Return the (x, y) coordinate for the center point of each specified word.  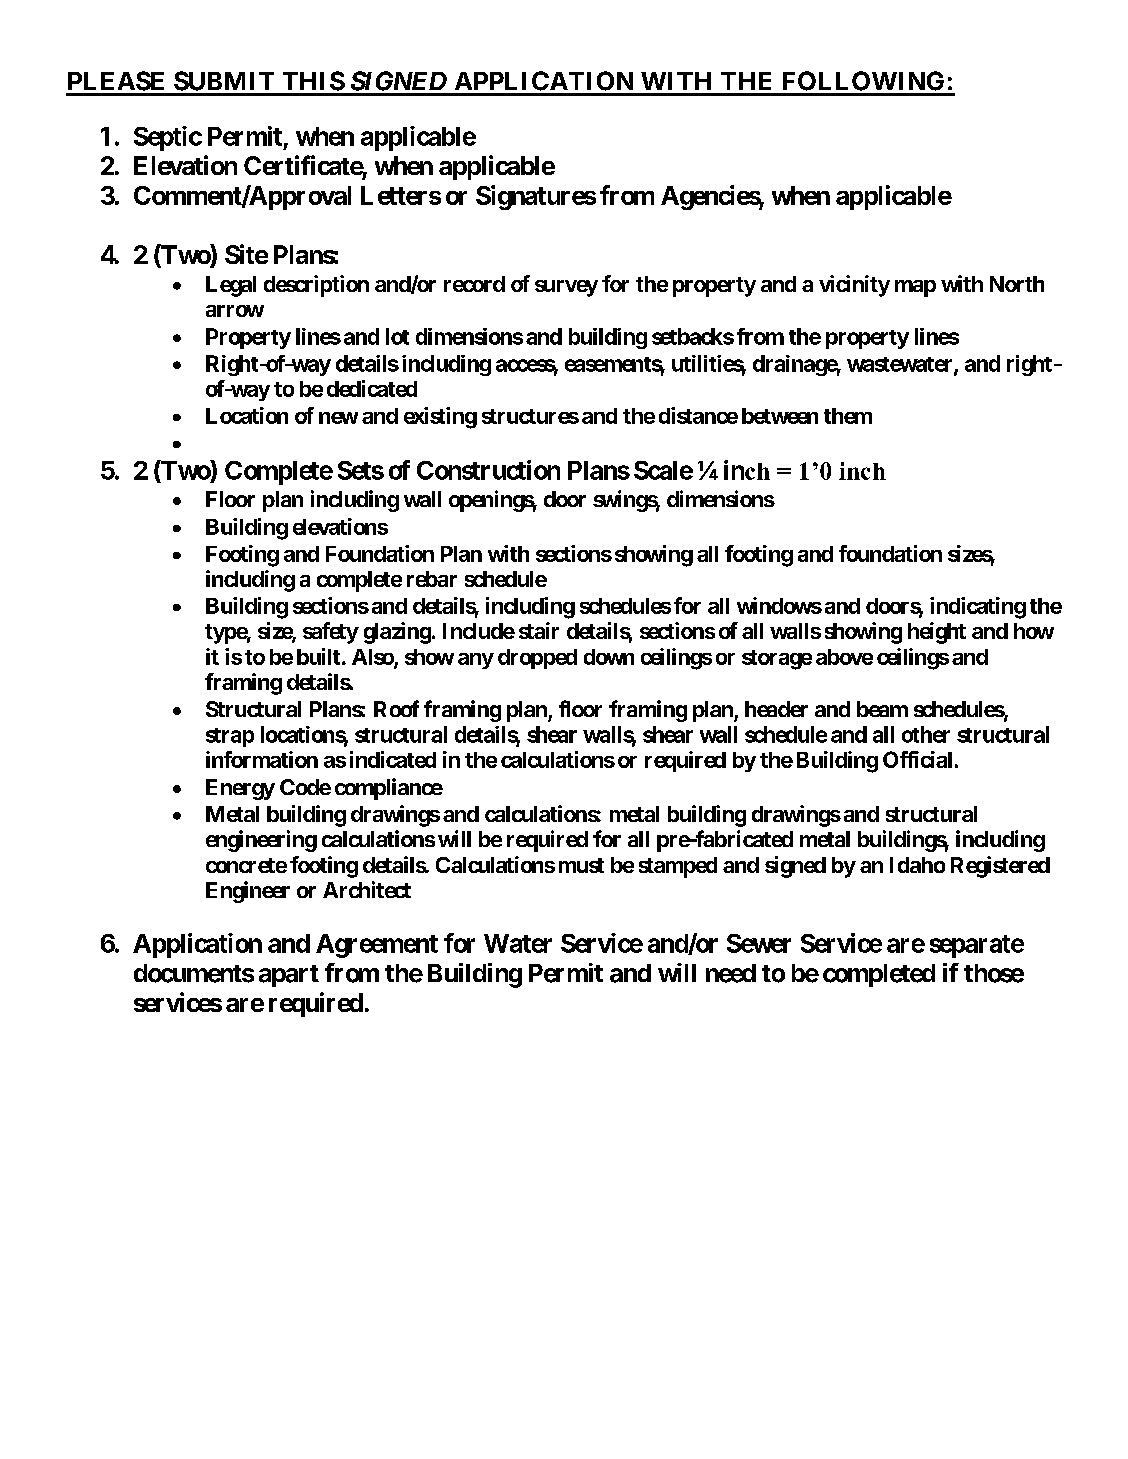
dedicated (372, 388)
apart (289, 976)
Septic (168, 138)
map (915, 288)
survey (566, 288)
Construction (488, 470)
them (848, 416)
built (318, 656)
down (609, 657)
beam (882, 709)
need (731, 973)
